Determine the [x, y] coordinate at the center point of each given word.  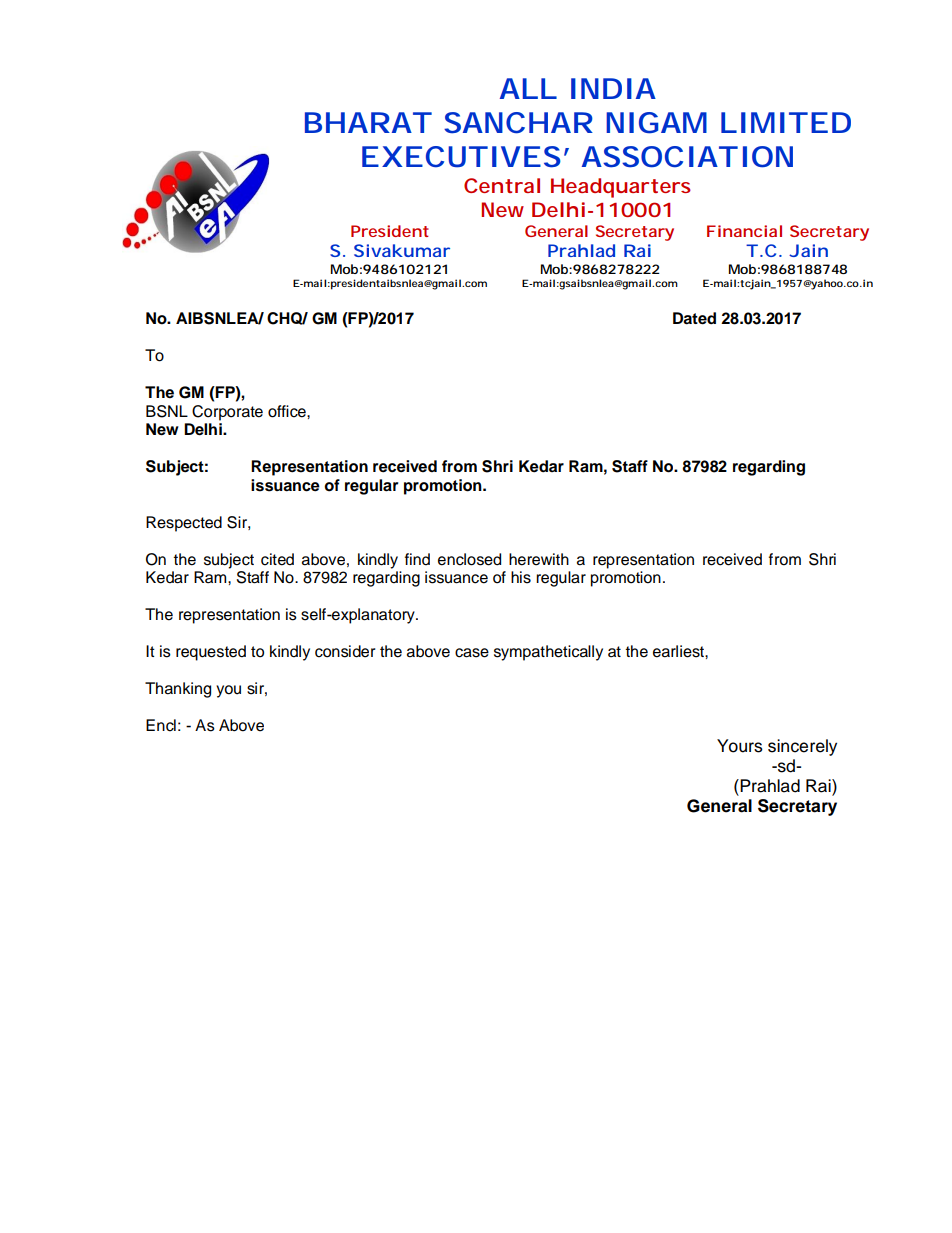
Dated [694, 318]
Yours [740, 746]
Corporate [227, 413]
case [472, 653]
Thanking [178, 690]
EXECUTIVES [461, 157]
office [288, 411]
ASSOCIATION [687, 157]
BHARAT [367, 122]
